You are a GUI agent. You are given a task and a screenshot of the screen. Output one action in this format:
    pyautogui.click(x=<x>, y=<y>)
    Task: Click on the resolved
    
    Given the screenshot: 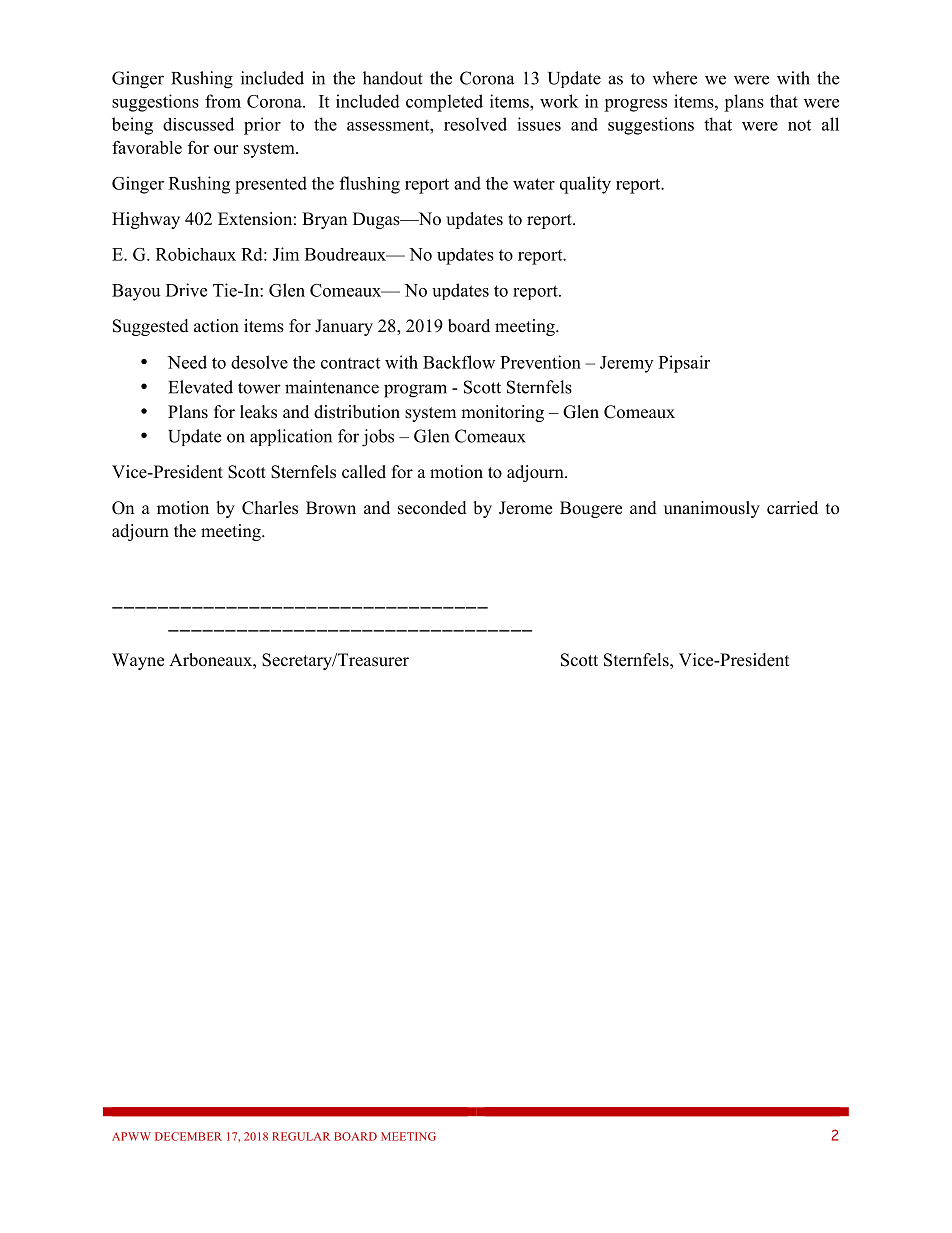 What is the action you would take?
    pyautogui.click(x=475, y=124)
